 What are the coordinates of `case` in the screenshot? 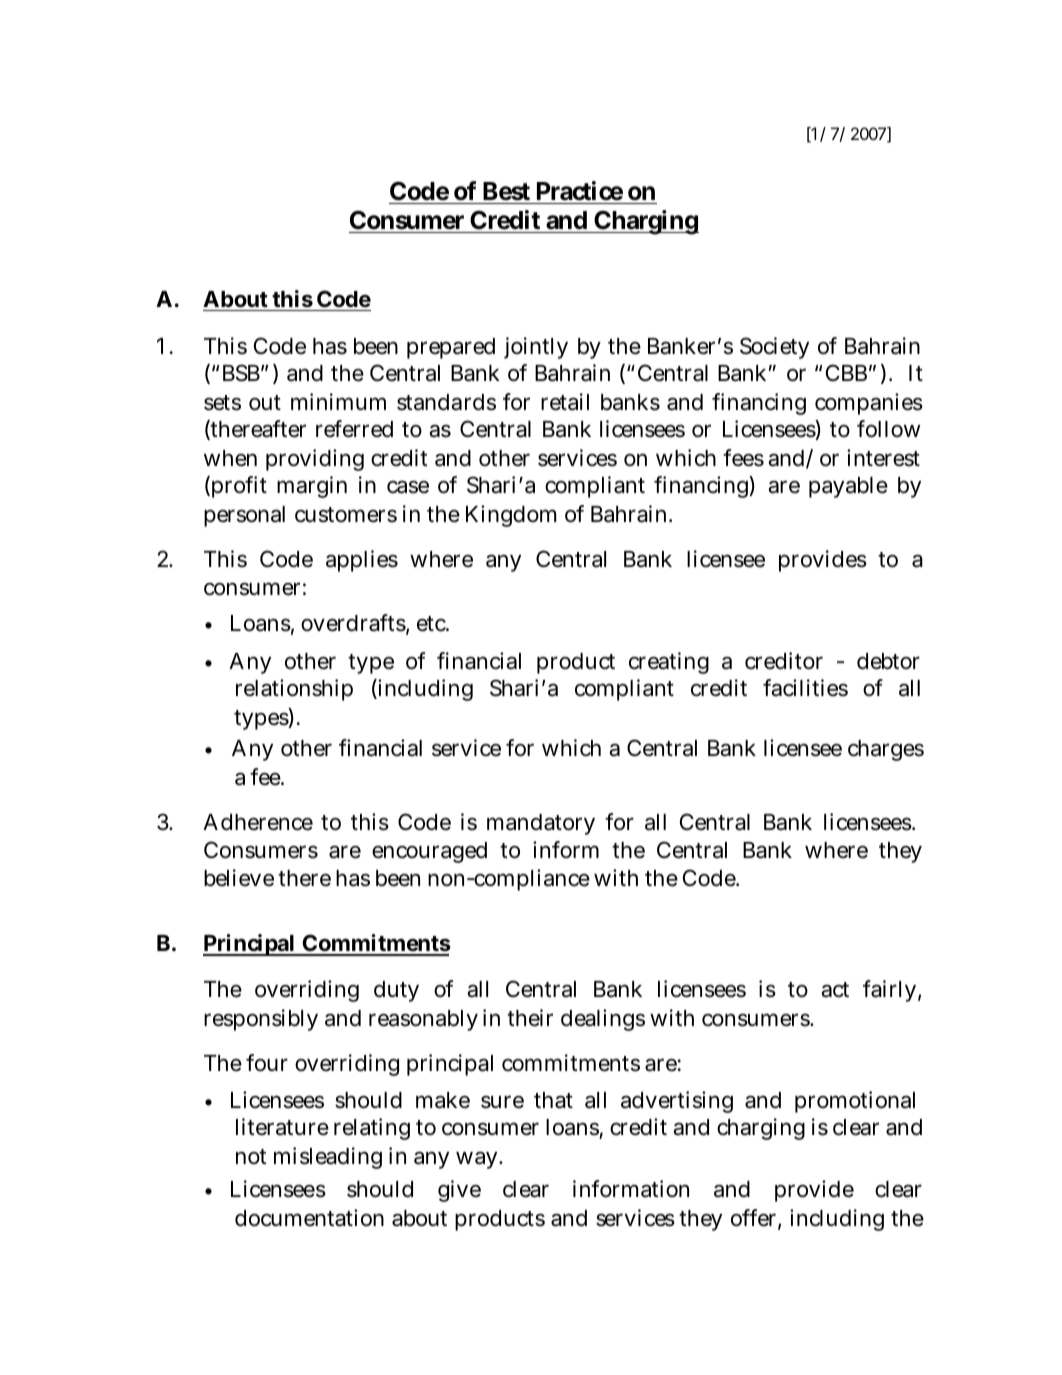 It's located at (408, 487).
